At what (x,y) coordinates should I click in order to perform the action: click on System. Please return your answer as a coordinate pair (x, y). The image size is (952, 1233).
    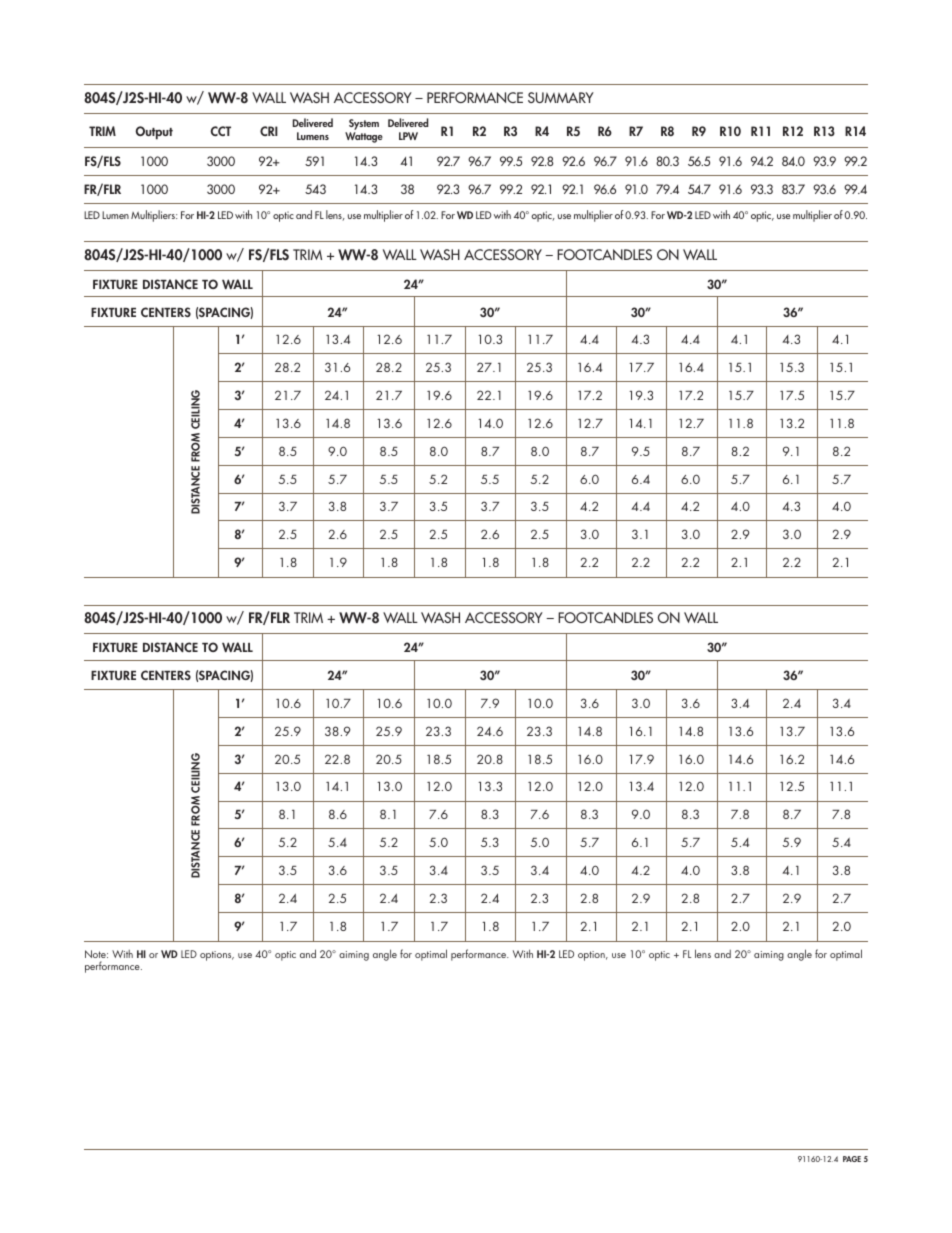
    Looking at the image, I should click on (364, 126).
